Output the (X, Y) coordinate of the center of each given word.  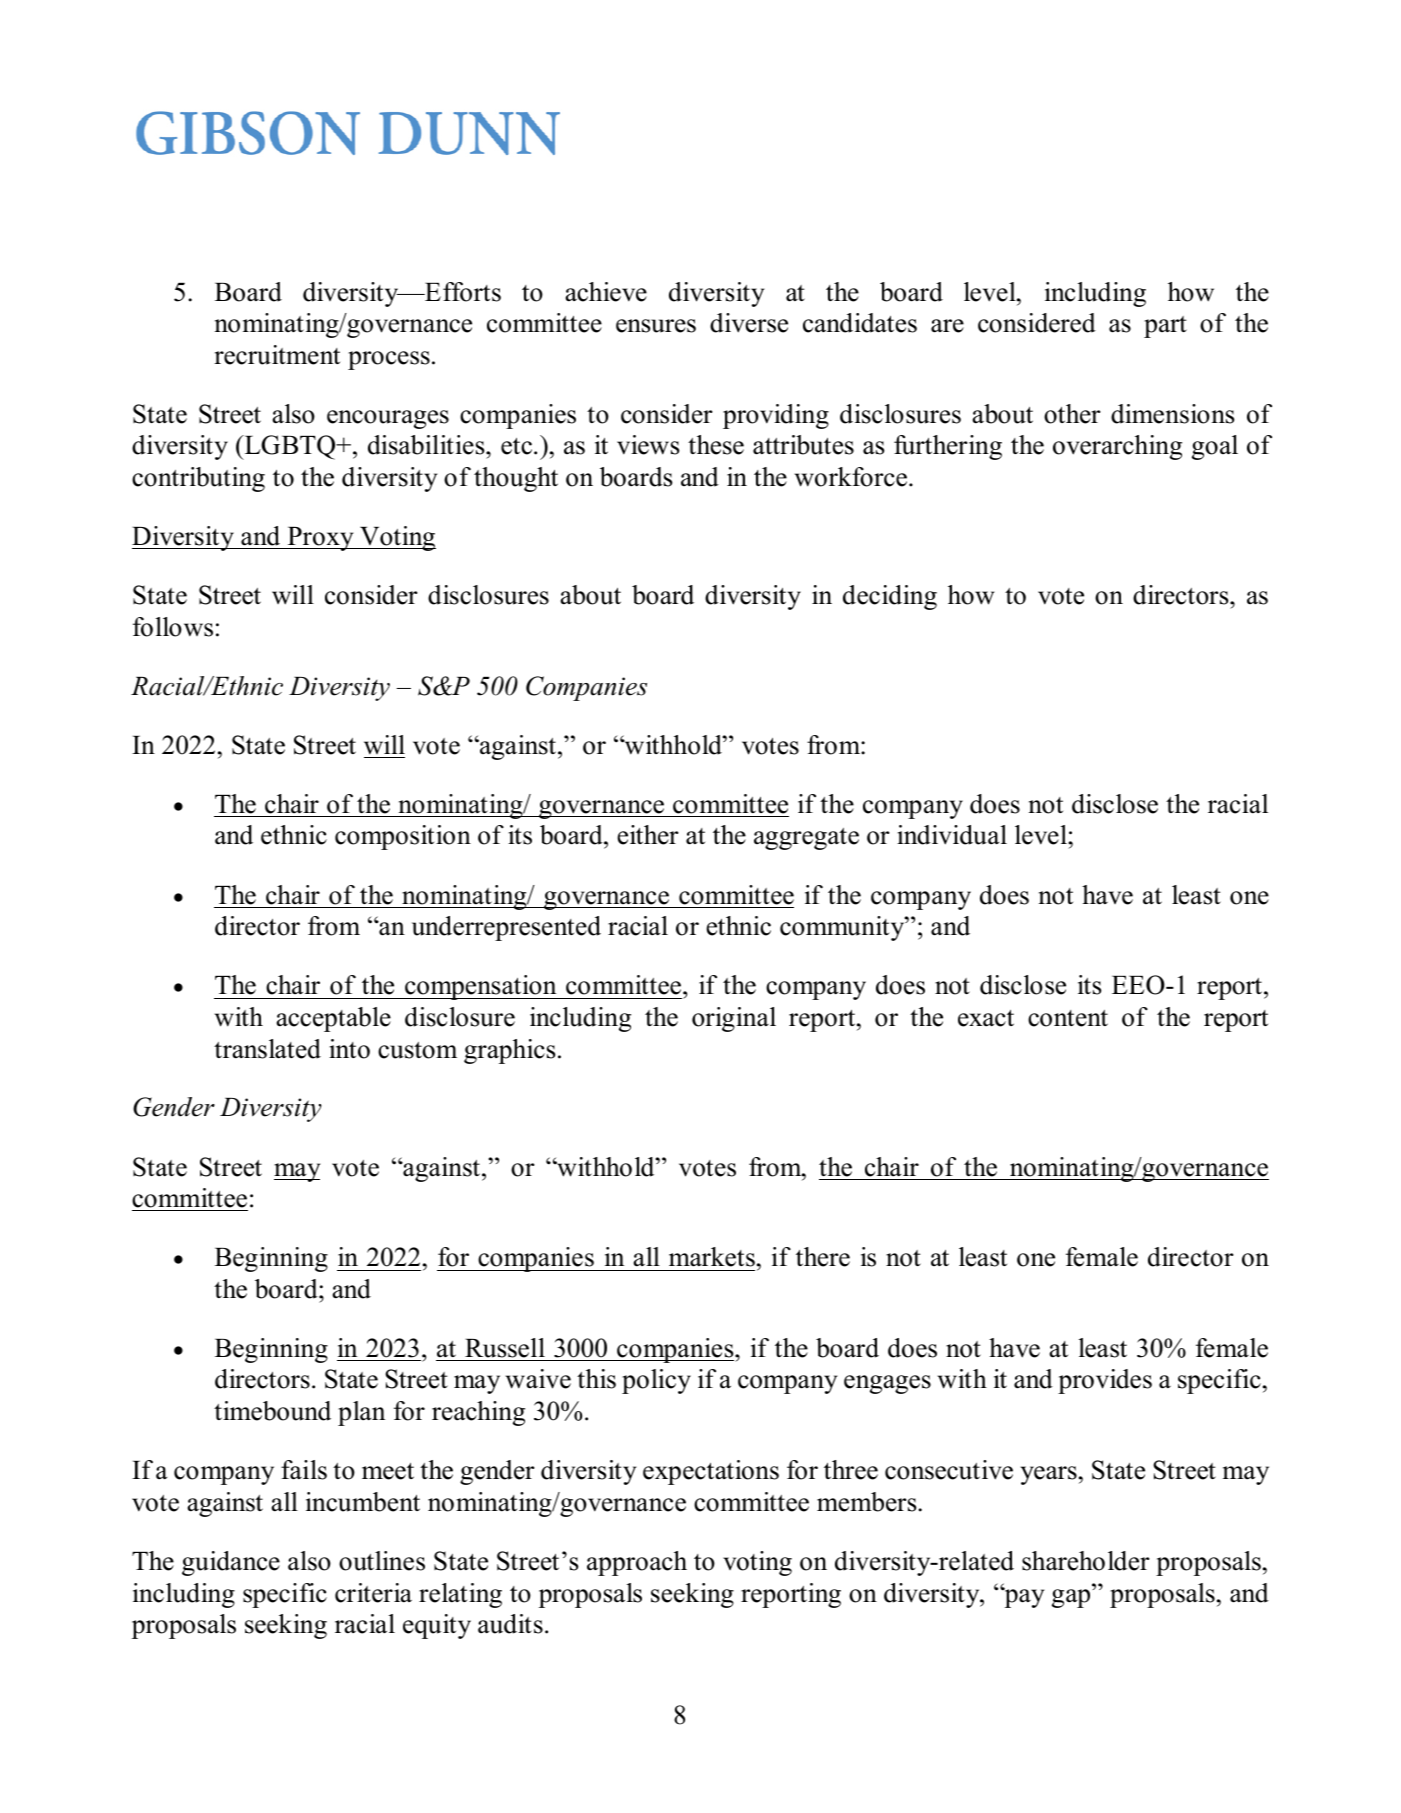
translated (267, 1049)
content (1068, 1018)
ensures (656, 326)
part (1165, 327)
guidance (231, 1563)
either (648, 835)
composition (403, 837)
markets (712, 1257)
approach (637, 1563)
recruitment (277, 355)
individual (952, 835)
